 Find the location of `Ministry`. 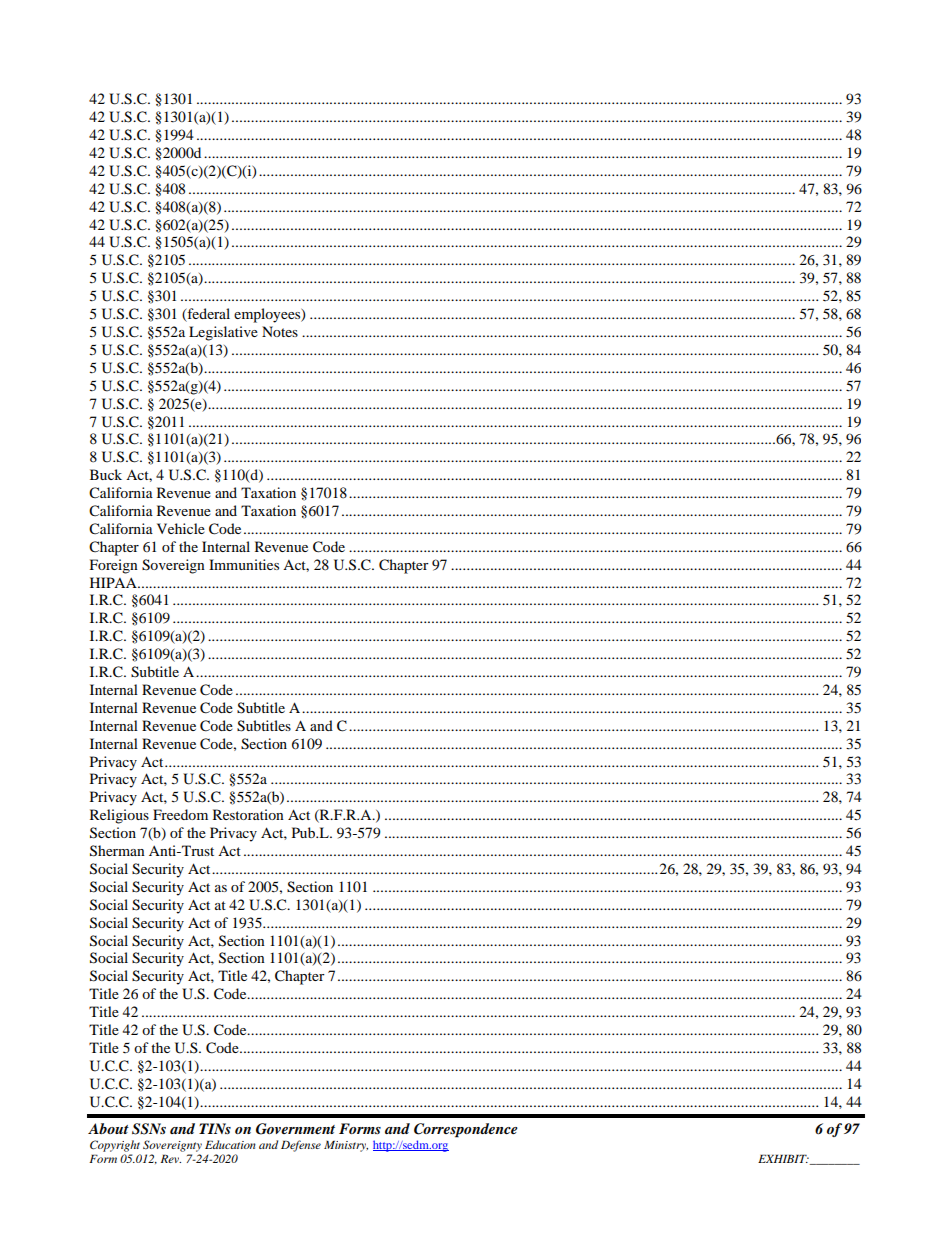

Ministry is located at coordinates (346, 1146).
